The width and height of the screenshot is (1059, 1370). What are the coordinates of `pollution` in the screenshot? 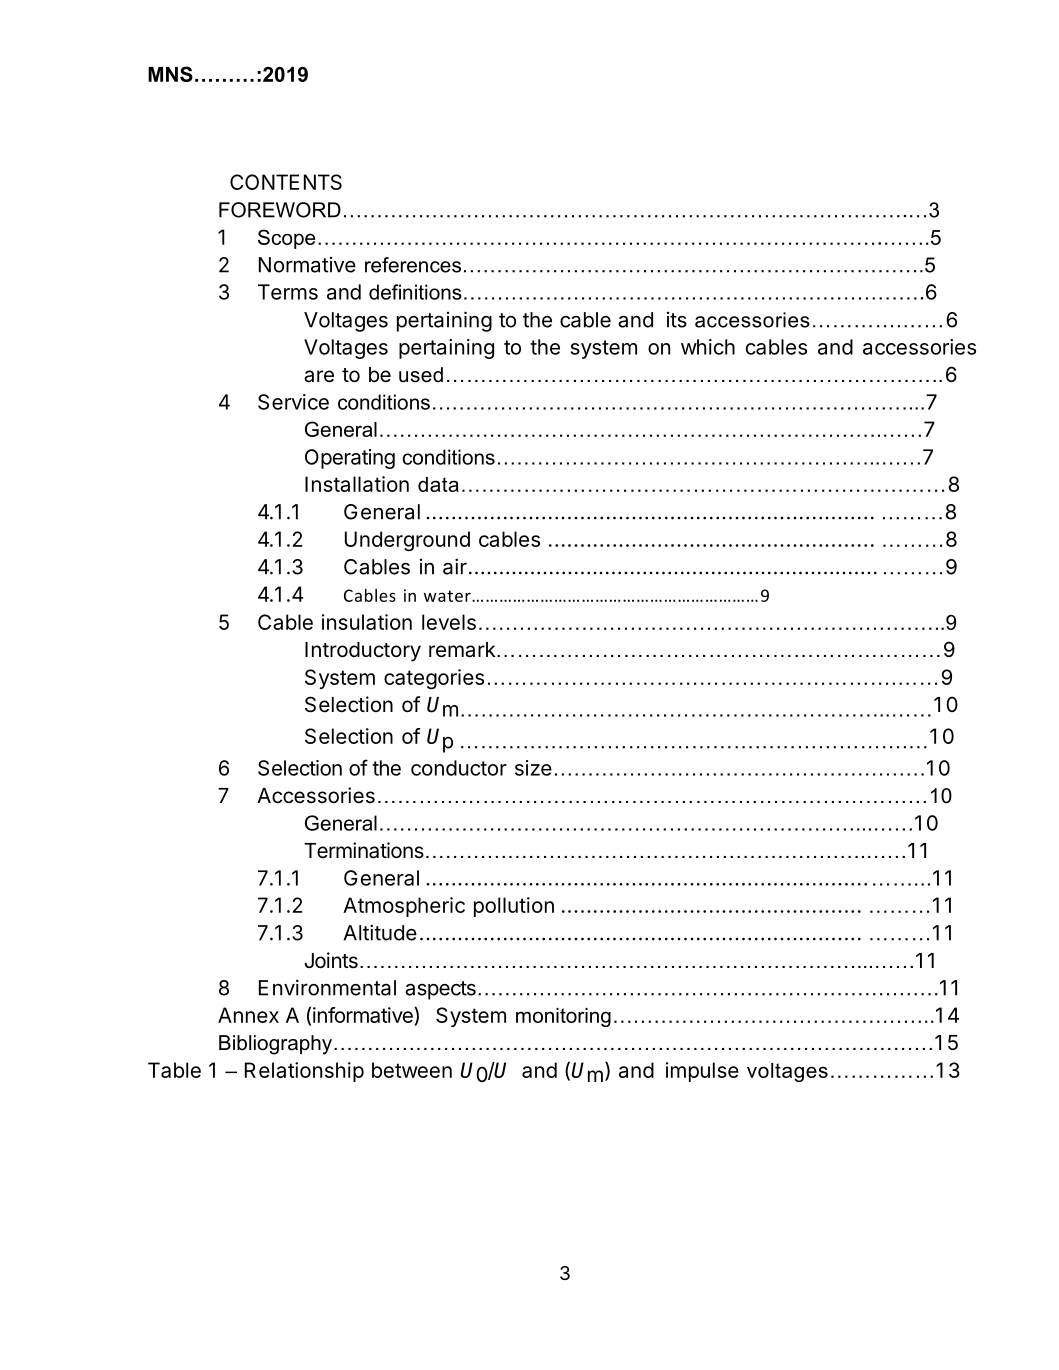 It's located at (514, 907).
